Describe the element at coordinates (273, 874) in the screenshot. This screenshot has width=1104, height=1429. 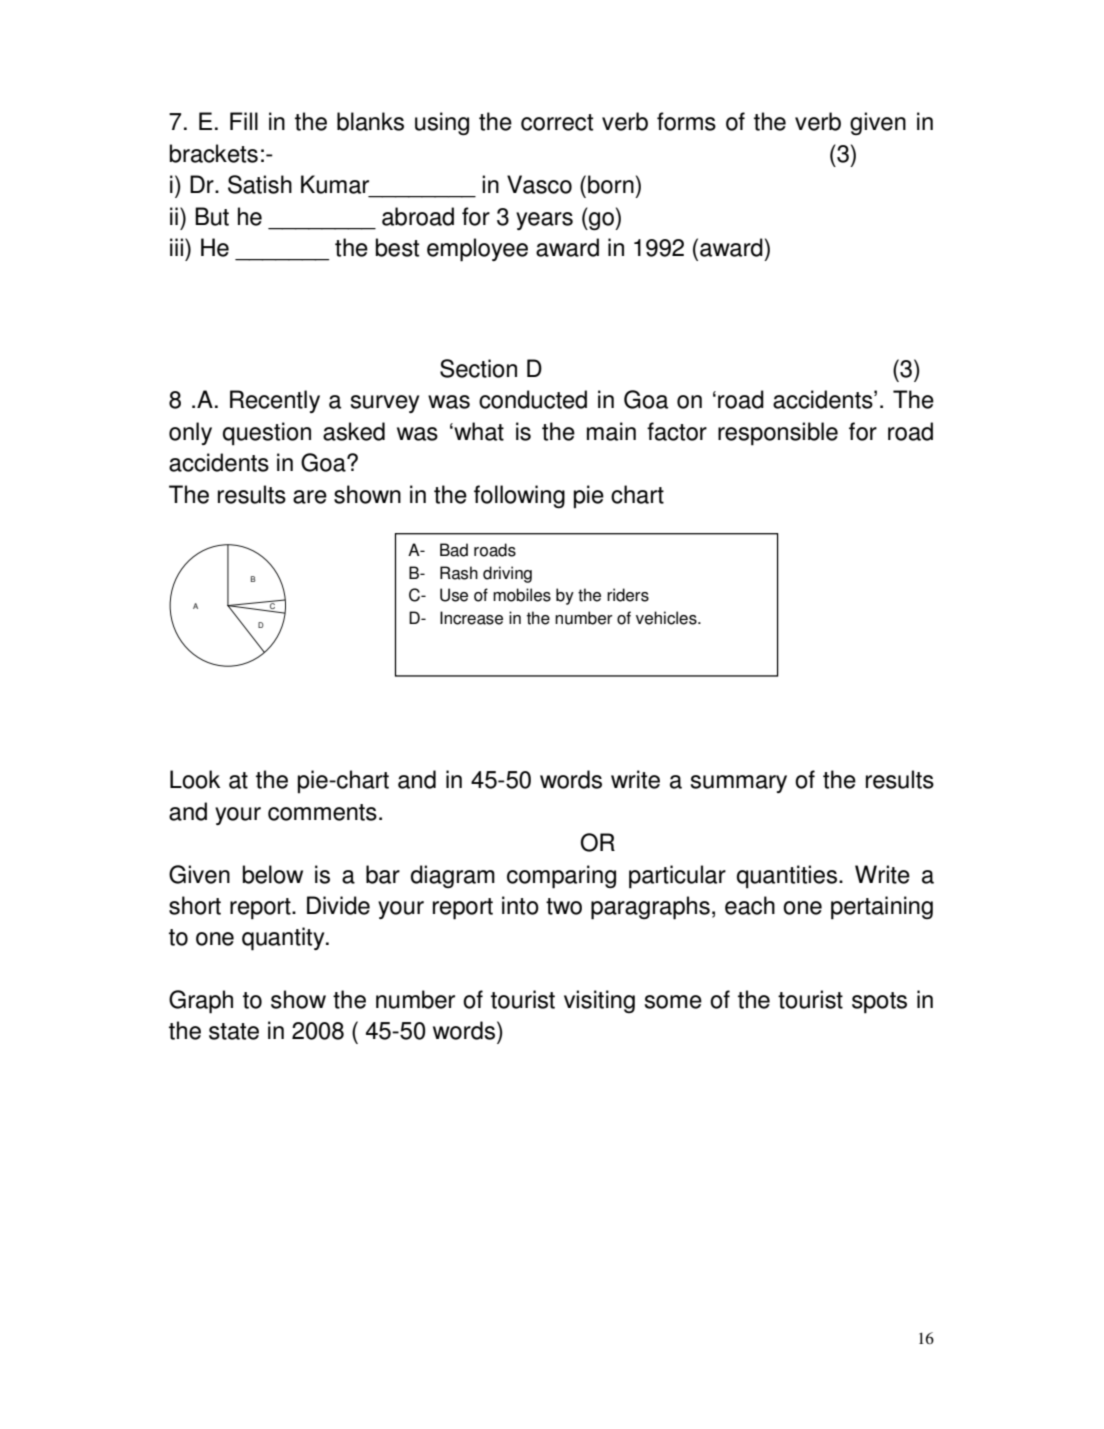
I see `below` at that location.
